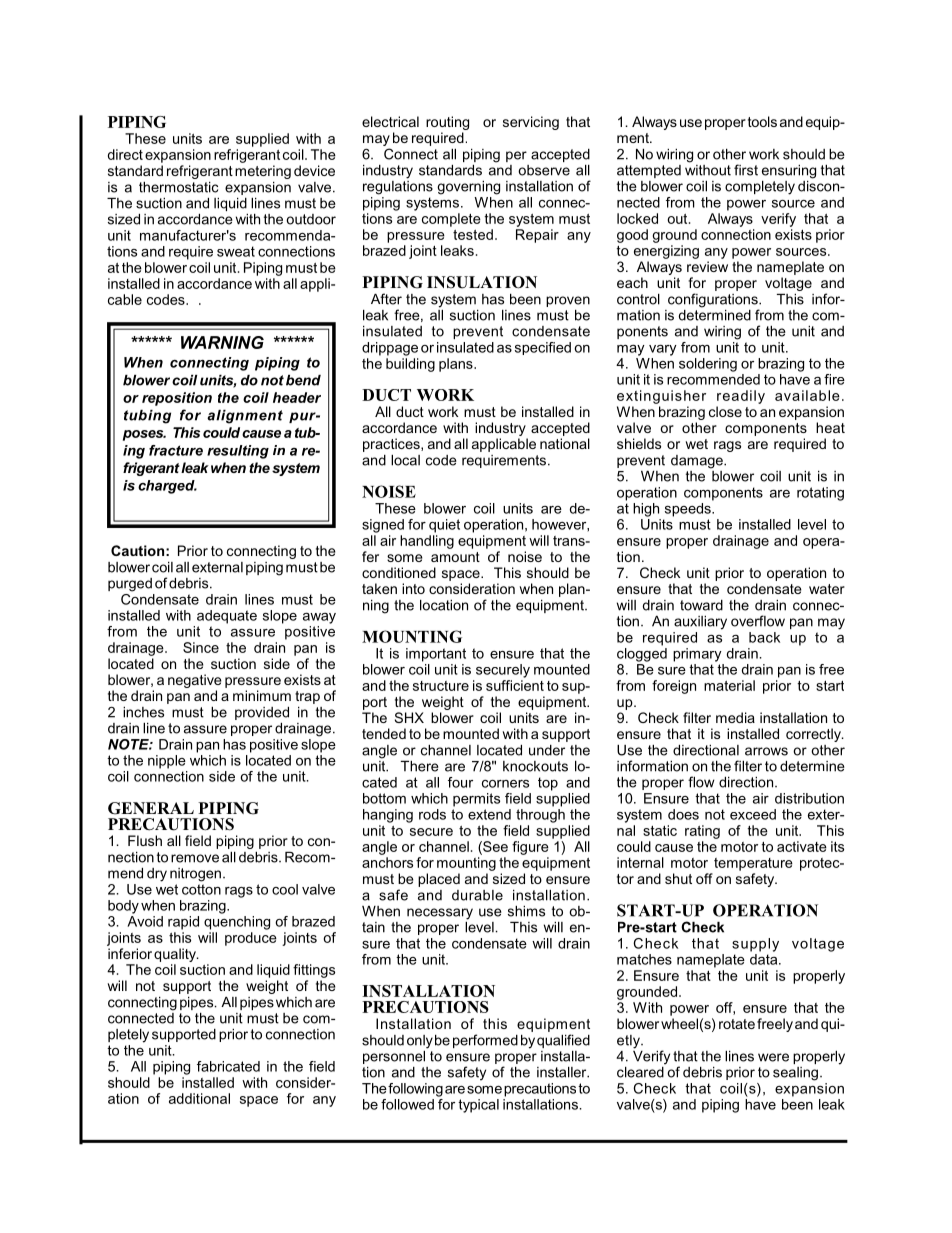 The width and height of the screenshot is (952, 1233). I want to click on exceed, so click(753, 814).
